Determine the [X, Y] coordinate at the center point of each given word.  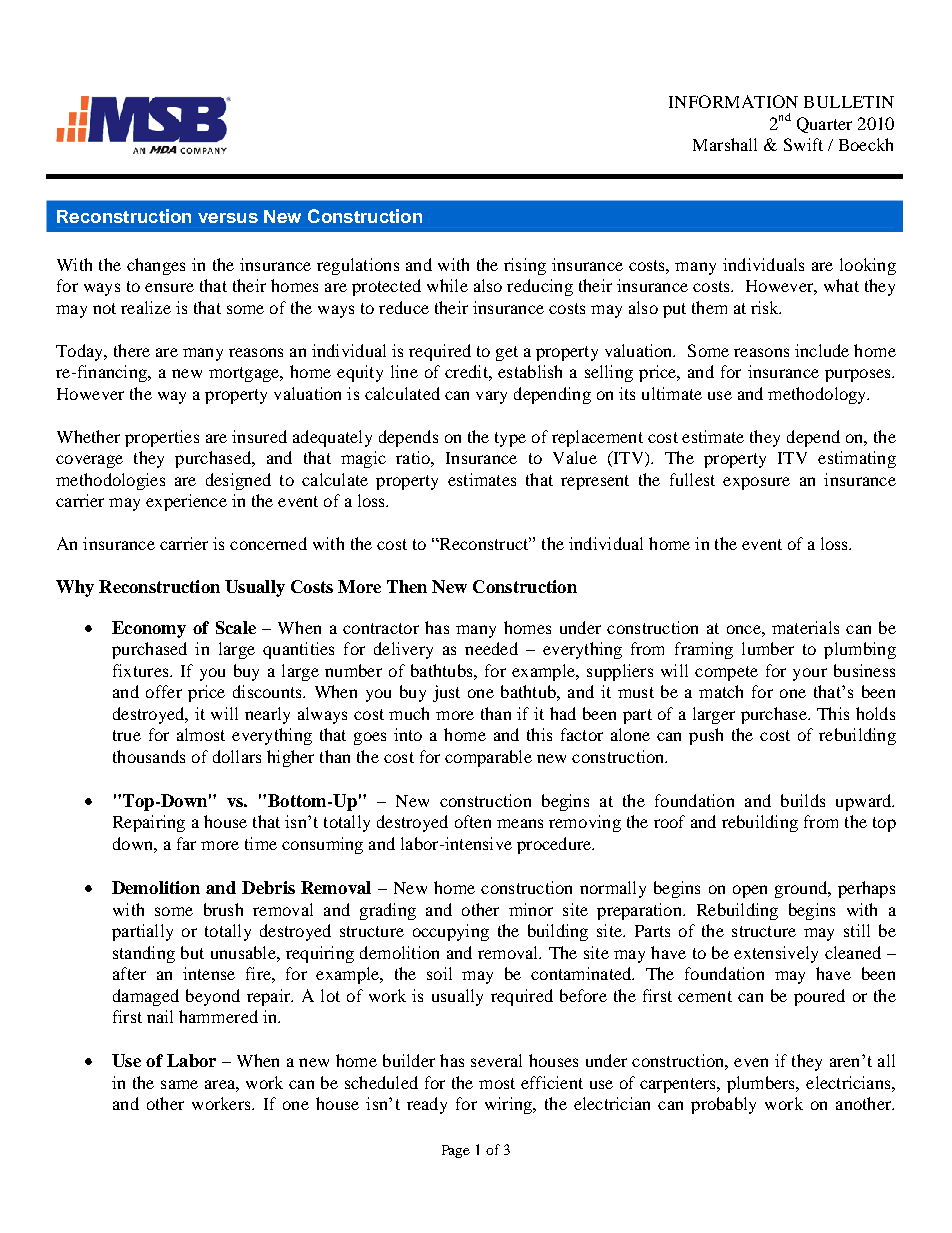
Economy [149, 629]
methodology [818, 395]
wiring [509, 1105]
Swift [803, 144]
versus [228, 218]
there [132, 350]
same [179, 1084]
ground [802, 889]
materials [805, 627]
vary [491, 397]
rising [525, 266]
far [186, 843]
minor [531, 909]
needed [491, 648]
